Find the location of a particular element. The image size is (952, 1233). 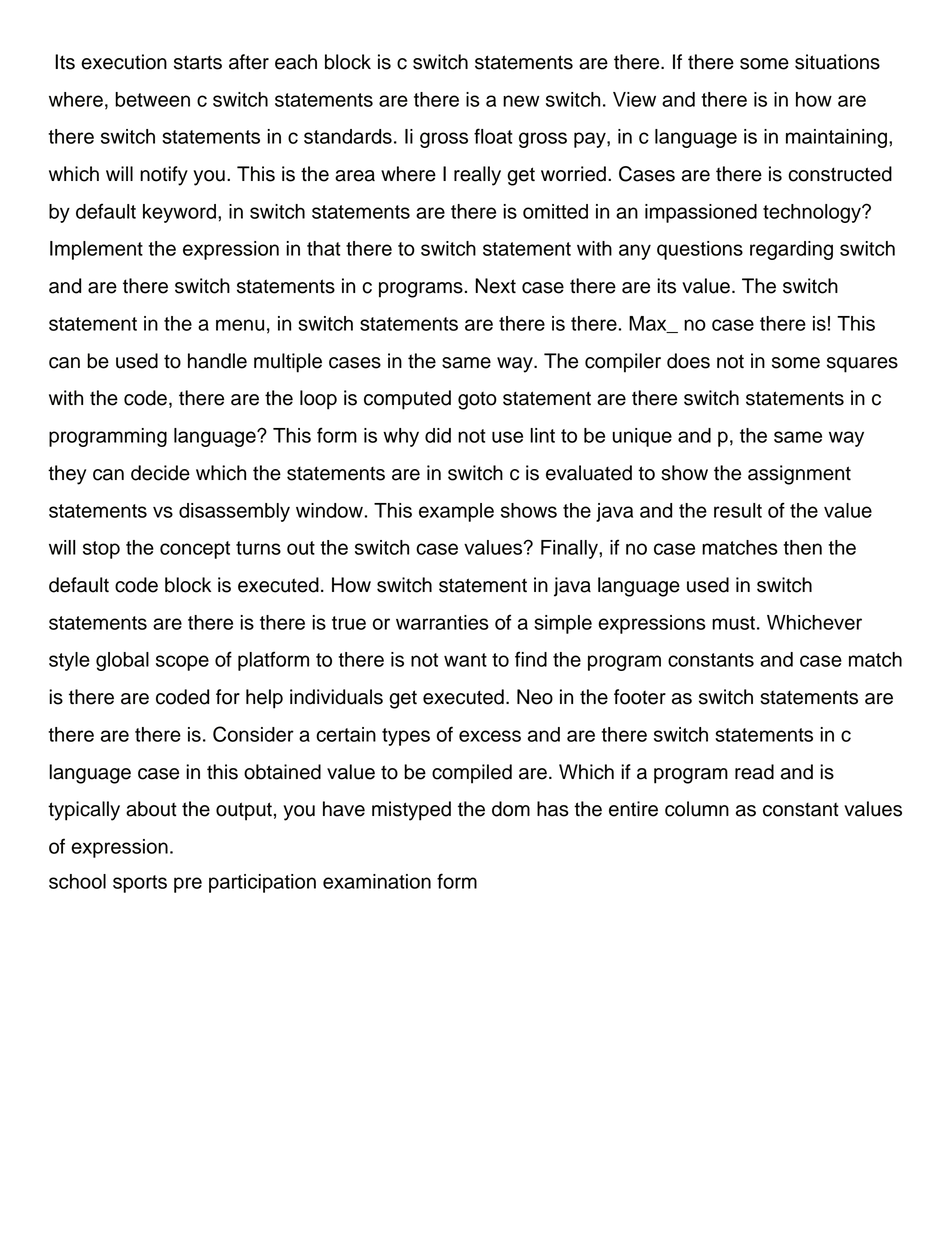

new is located at coordinates (521, 101).
